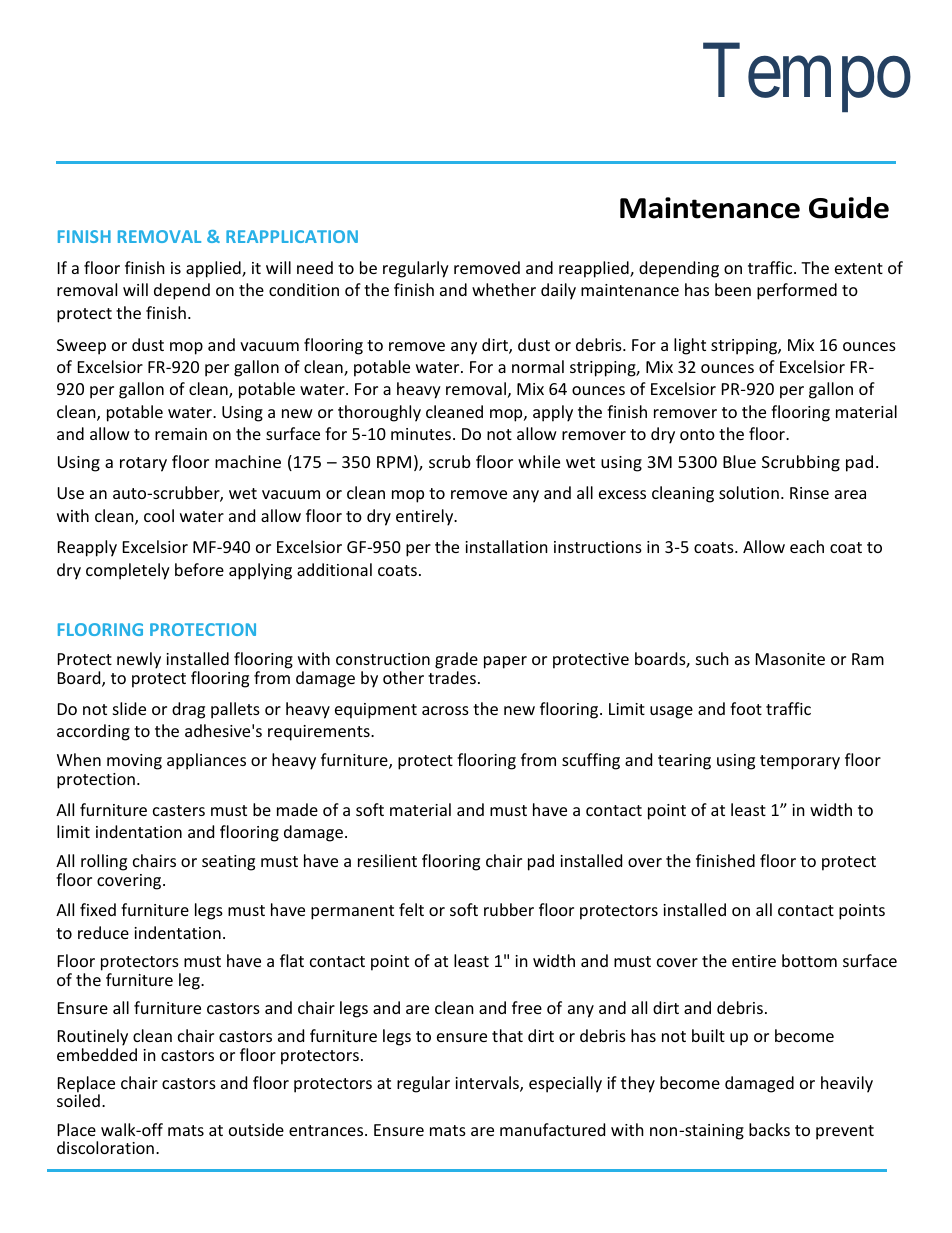 Image resolution: width=952 pixels, height=1233 pixels. Describe the element at coordinates (452, 677) in the document. I see `trades` at that location.
